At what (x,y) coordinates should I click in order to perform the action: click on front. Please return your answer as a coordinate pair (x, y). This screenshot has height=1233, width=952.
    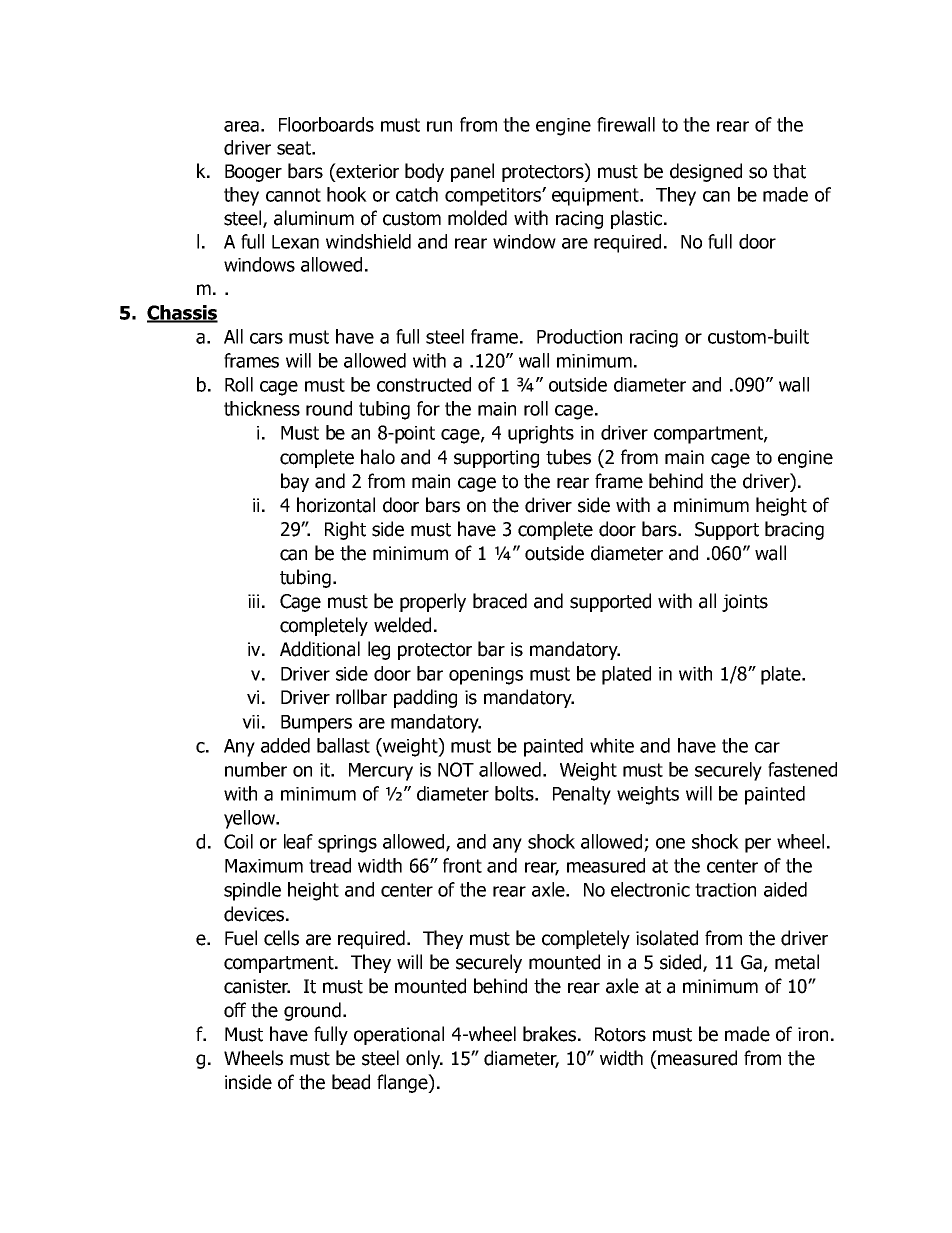
    Looking at the image, I should click on (462, 865).
